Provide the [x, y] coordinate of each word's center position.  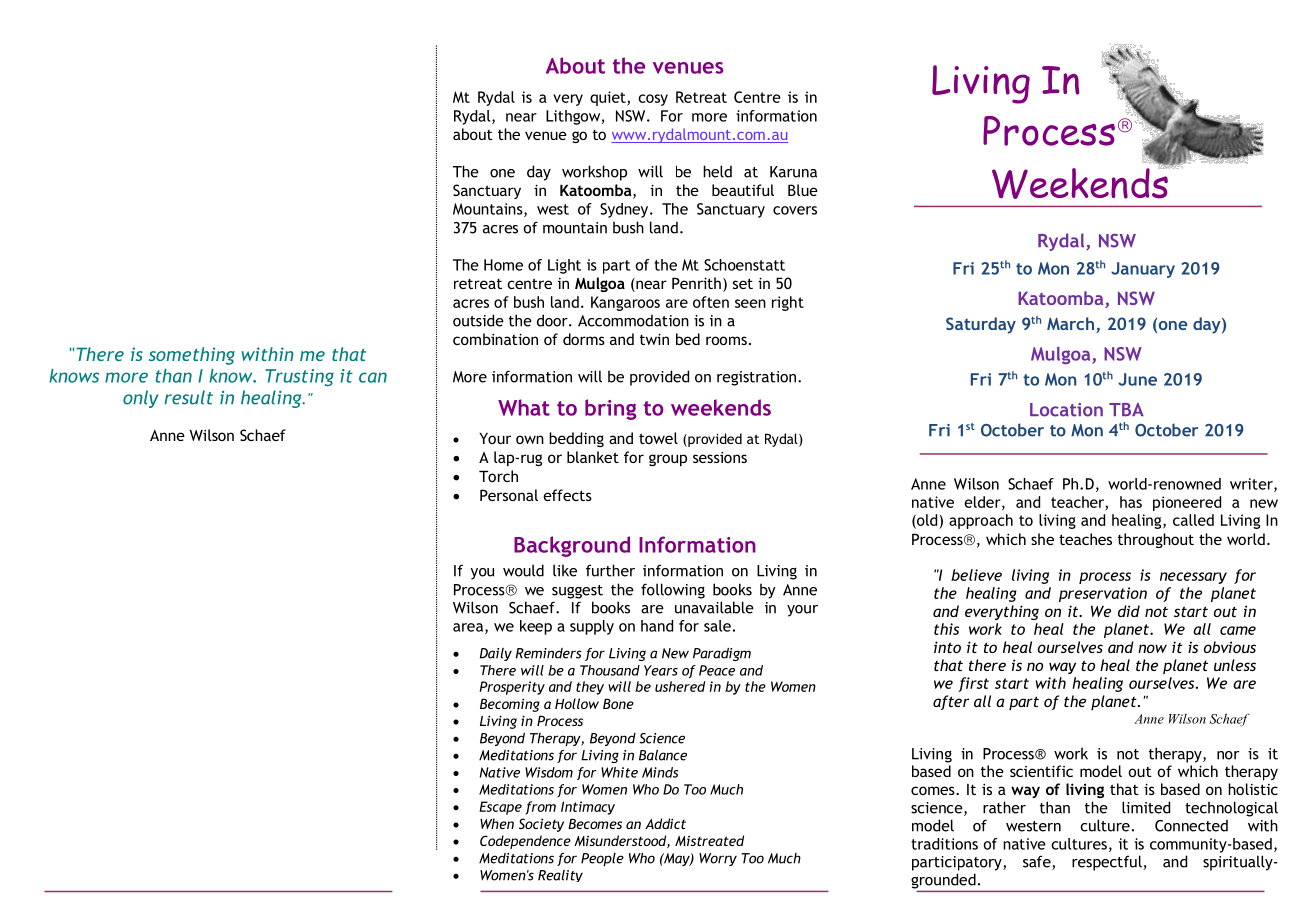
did [1129, 611]
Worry [718, 859]
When [497, 823]
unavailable [714, 607]
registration [758, 378]
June [1137, 379]
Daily [496, 654]
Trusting [299, 378]
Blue [803, 190]
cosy [653, 100]
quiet [609, 98]
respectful [1108, 863]
